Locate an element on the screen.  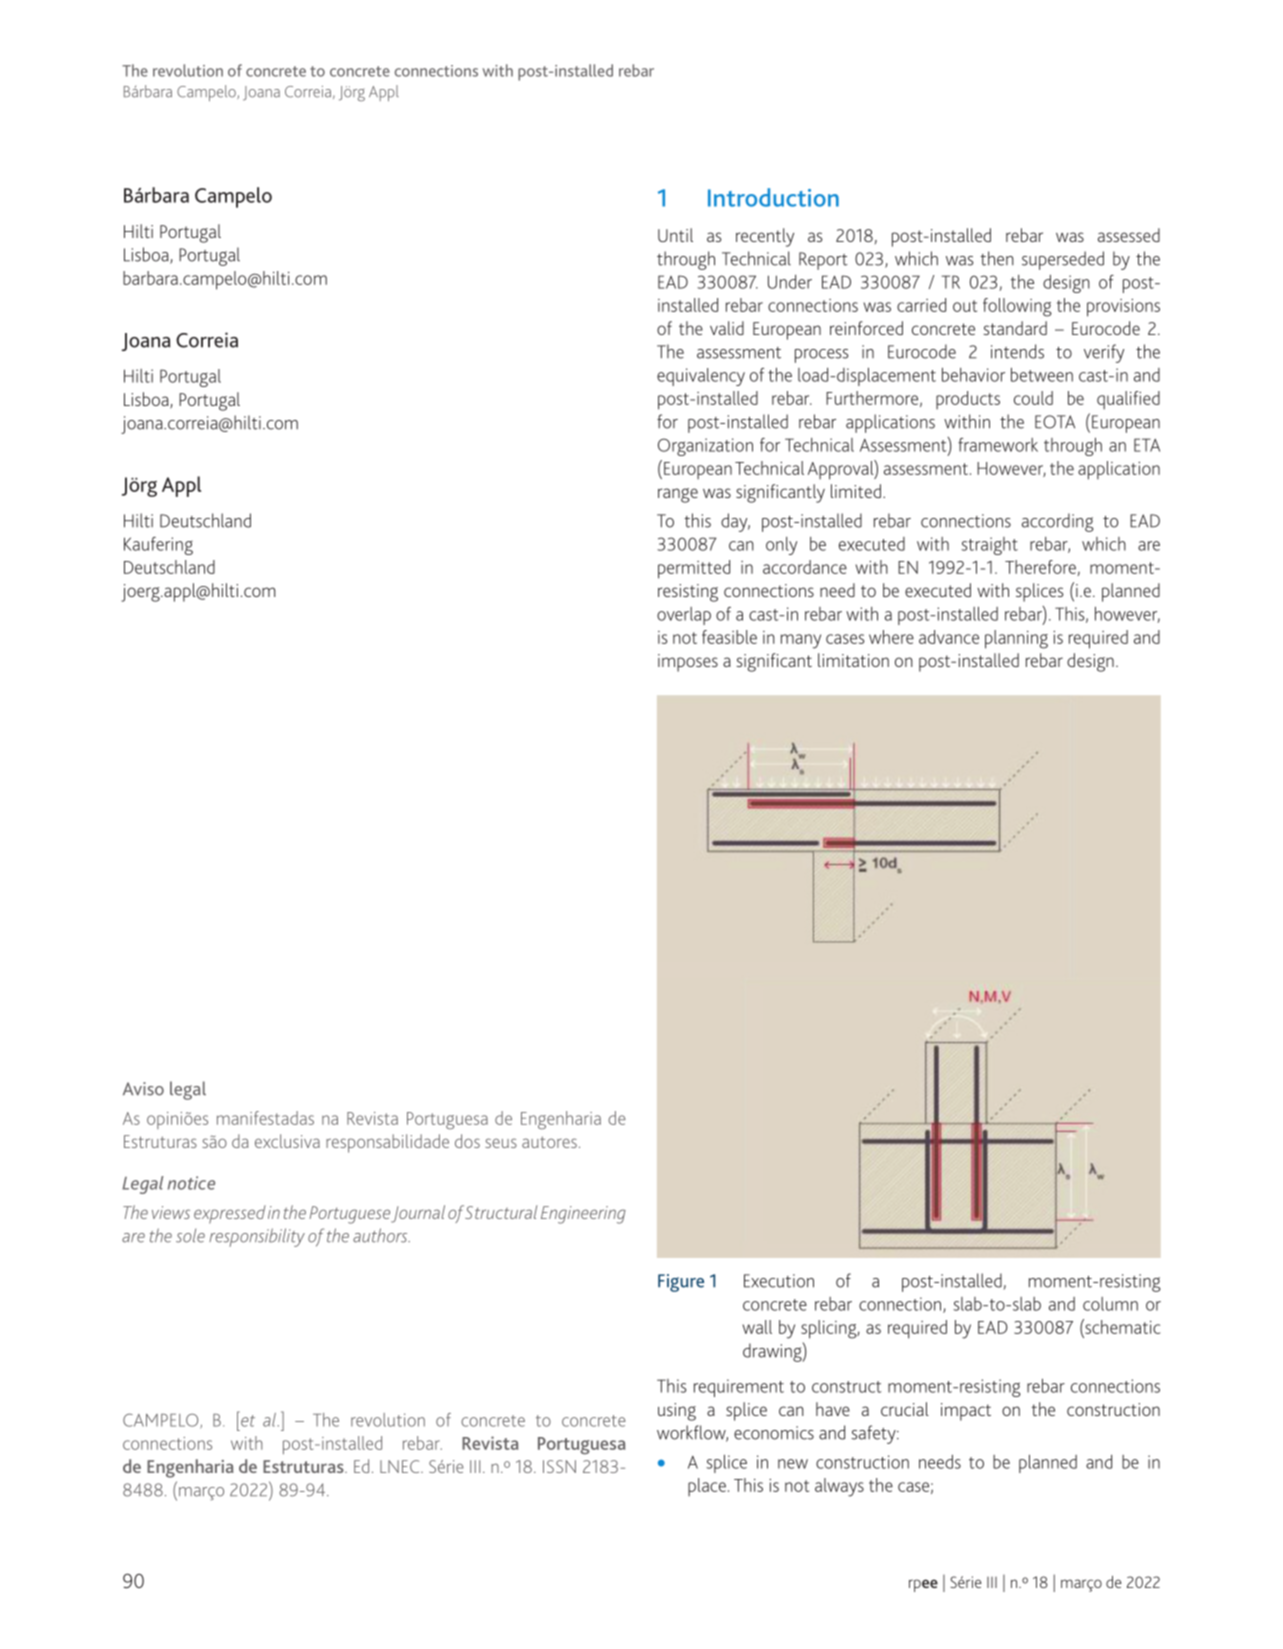
notice is located at coordinates (191, 1183).
